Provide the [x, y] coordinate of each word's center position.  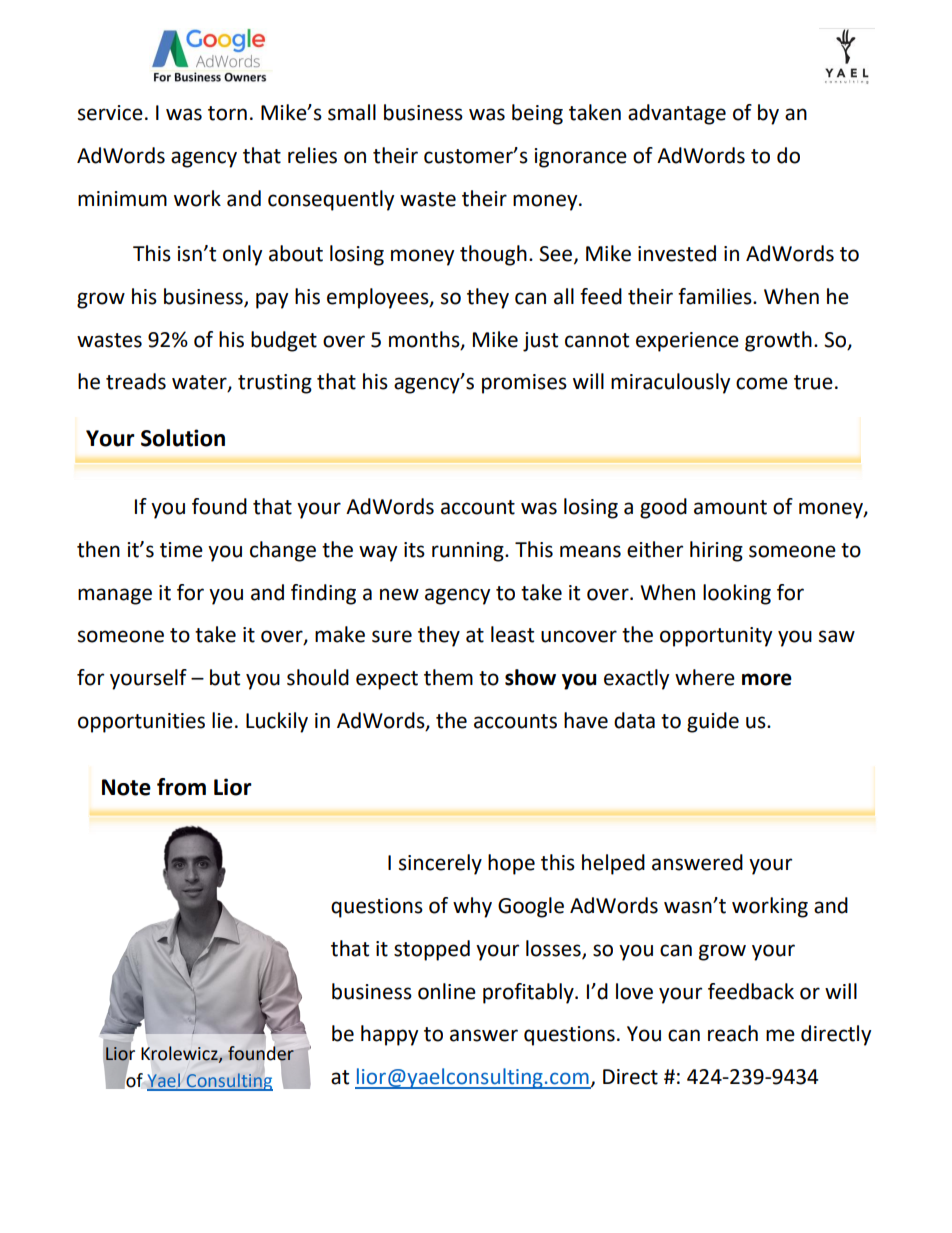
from [181, 787]
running [469, 552]
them [448, 677]
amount [730, 507]
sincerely [440, 864]
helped [613, 864]
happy [389, 1035]
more [767, 679]
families [716, 296]
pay [272, 300]
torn [227, 113]
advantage [677, 114]
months [425, 340]
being [537, 114]
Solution [183, 438]
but [225, 677]
